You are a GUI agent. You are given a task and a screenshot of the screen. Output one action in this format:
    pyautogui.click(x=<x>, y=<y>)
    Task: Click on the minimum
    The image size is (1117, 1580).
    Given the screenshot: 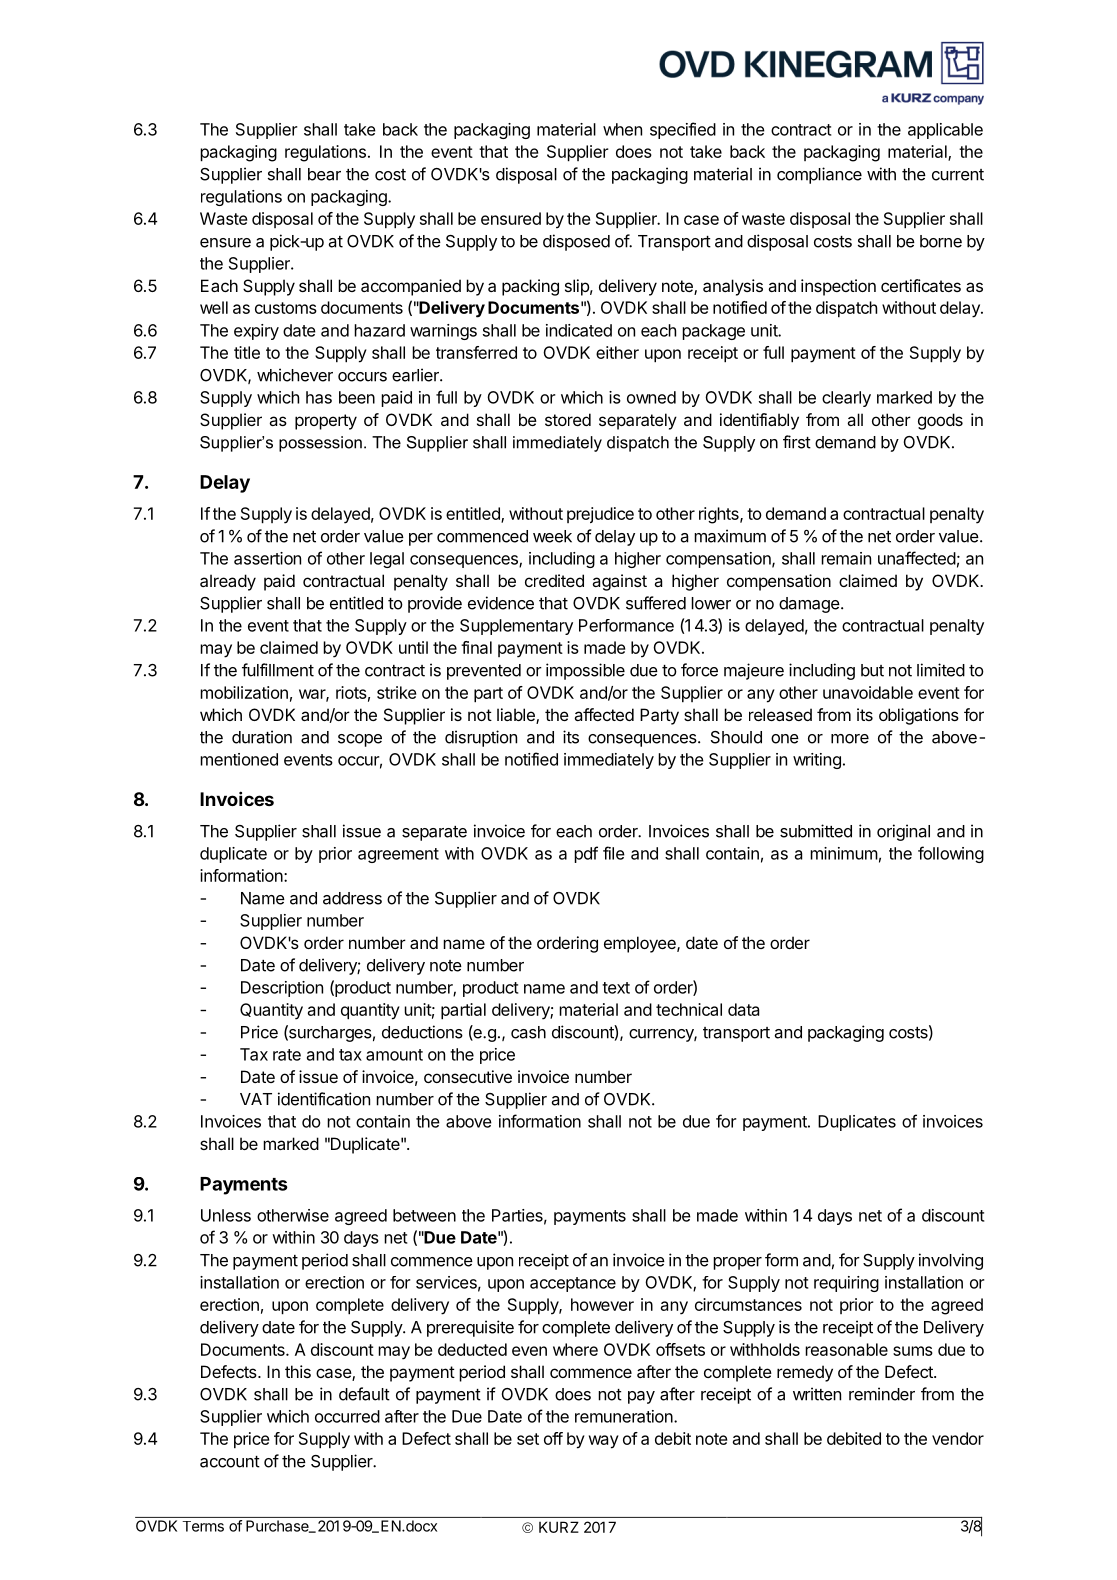 What is the action you would take?
    pyautogui.click(x=844, y=853)
